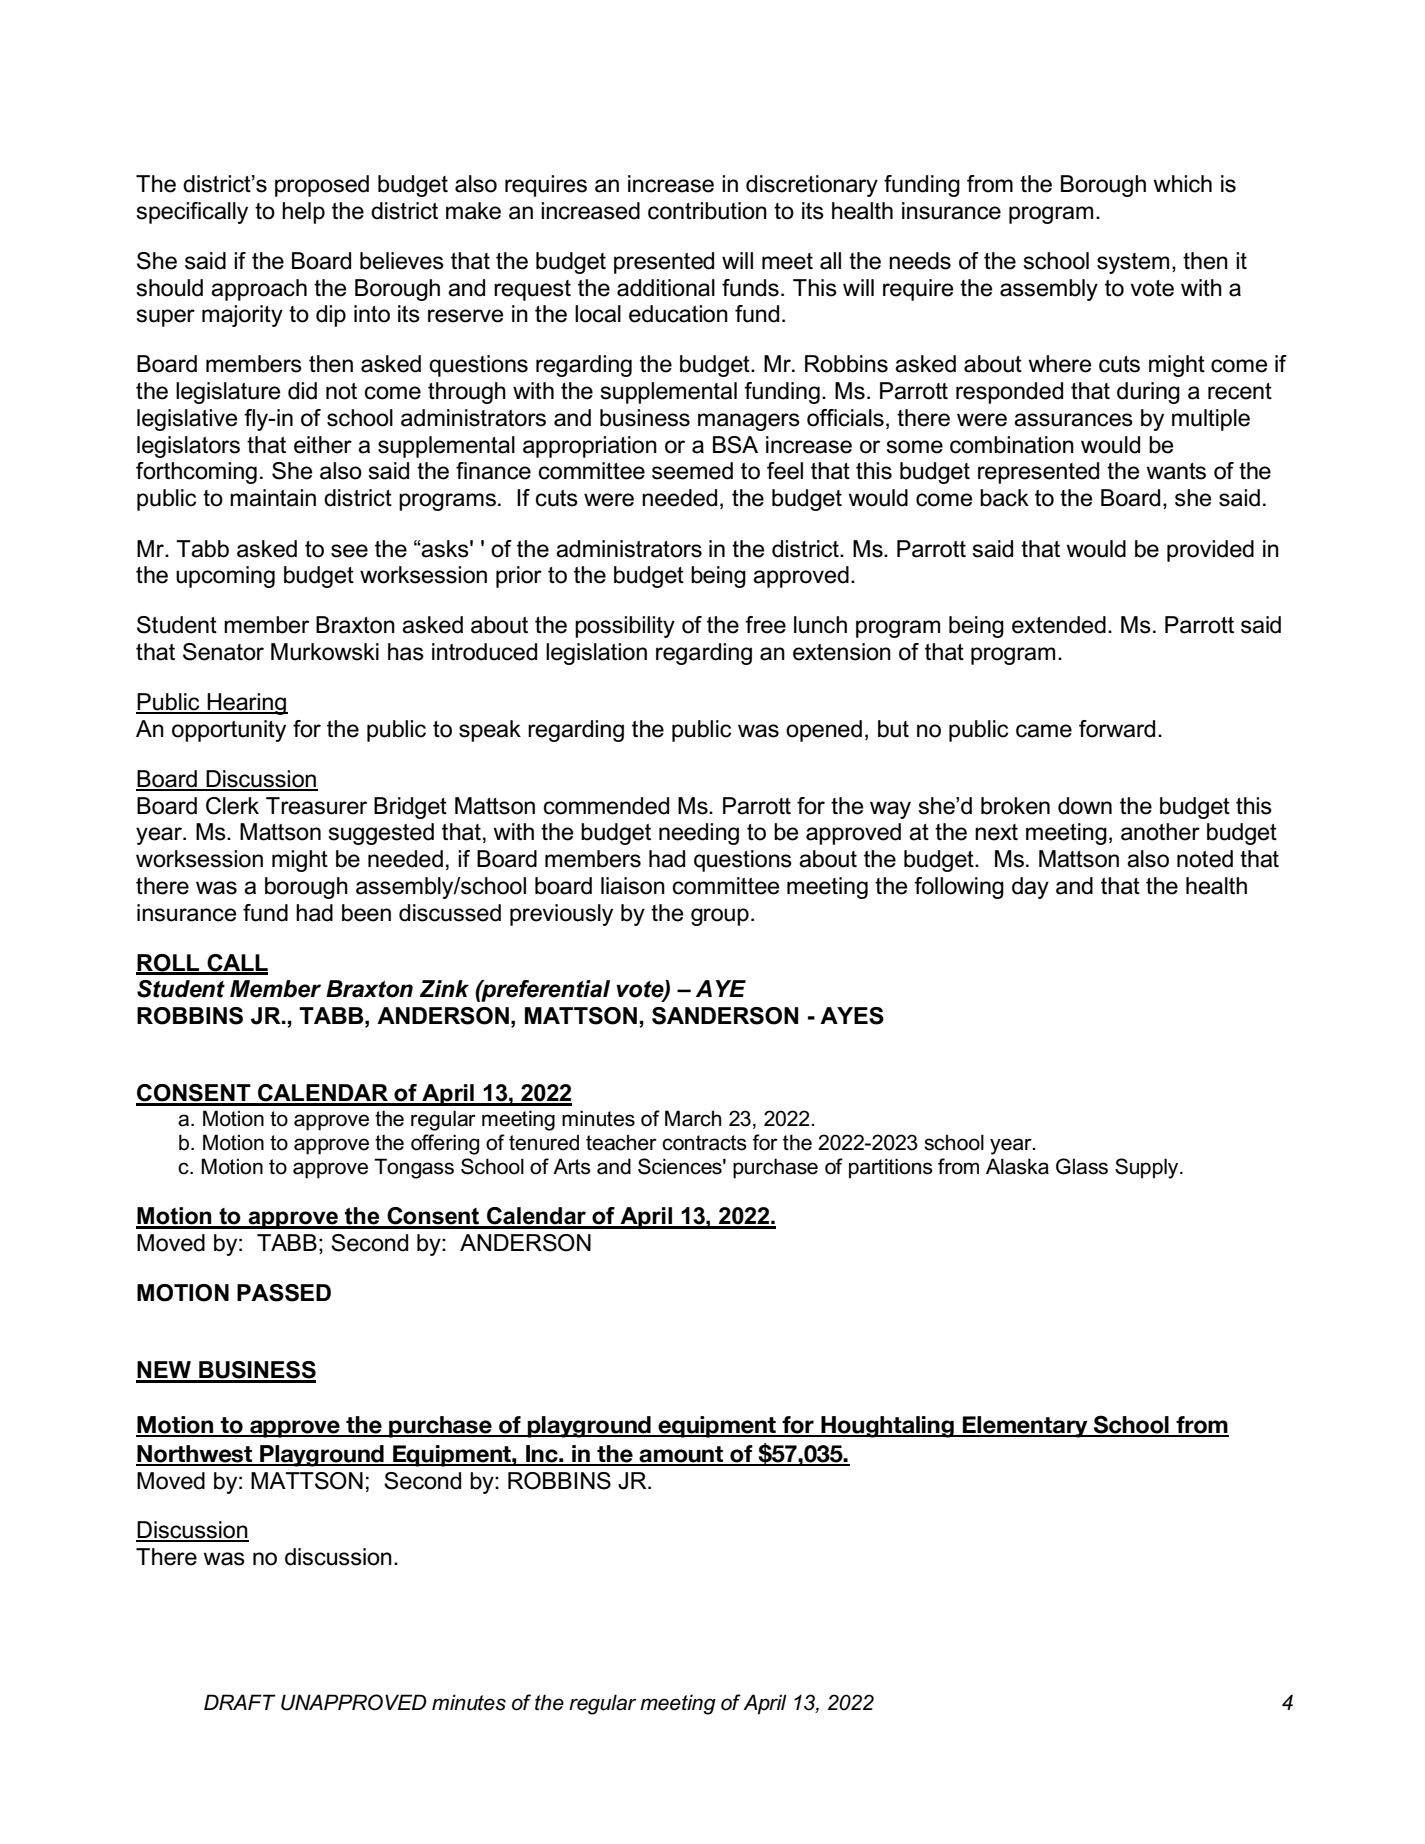 The height and width of the page is (1844, 1425). I want to click on upcoming, so click(225, 577).
